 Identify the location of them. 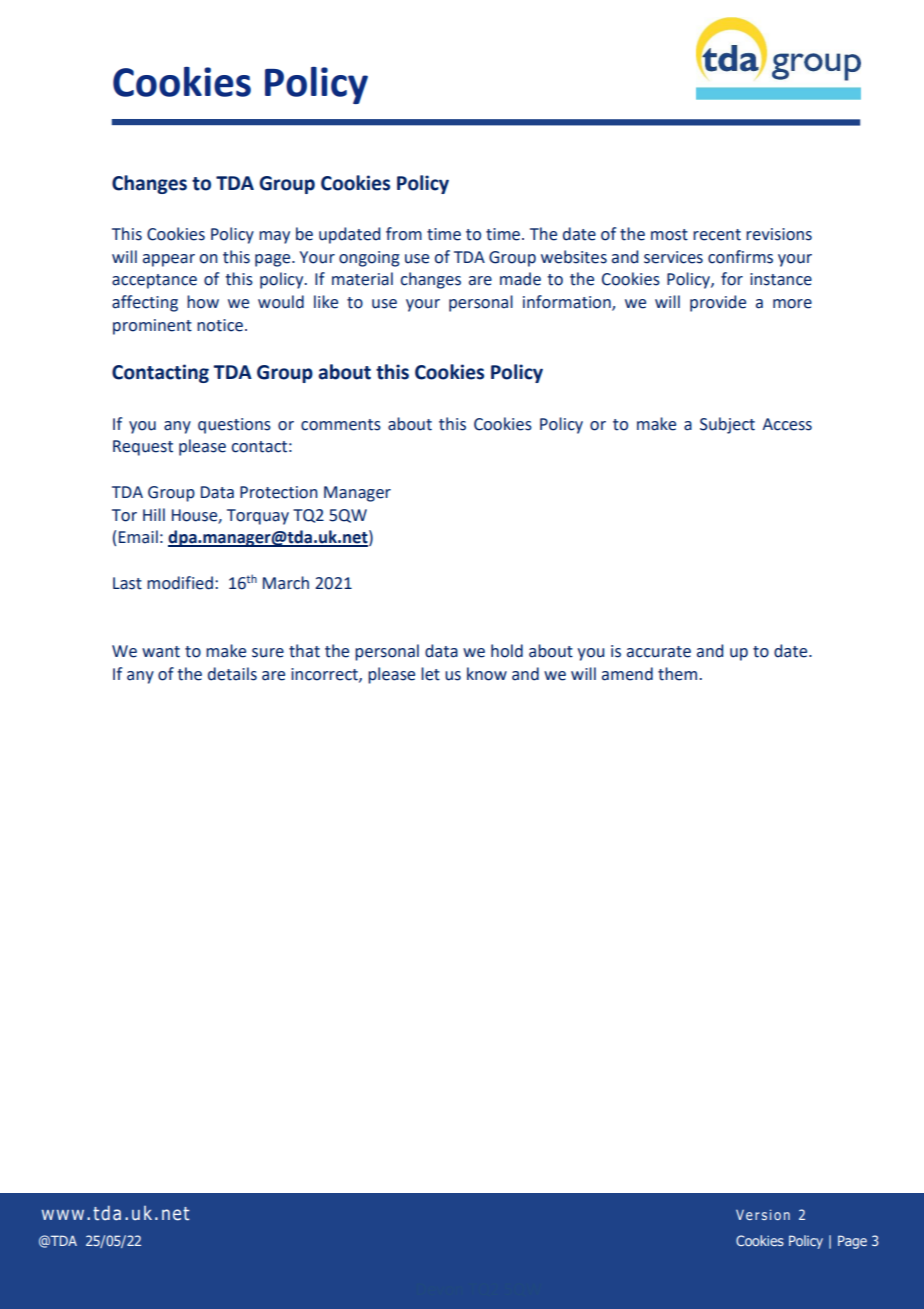
(677, 674).
